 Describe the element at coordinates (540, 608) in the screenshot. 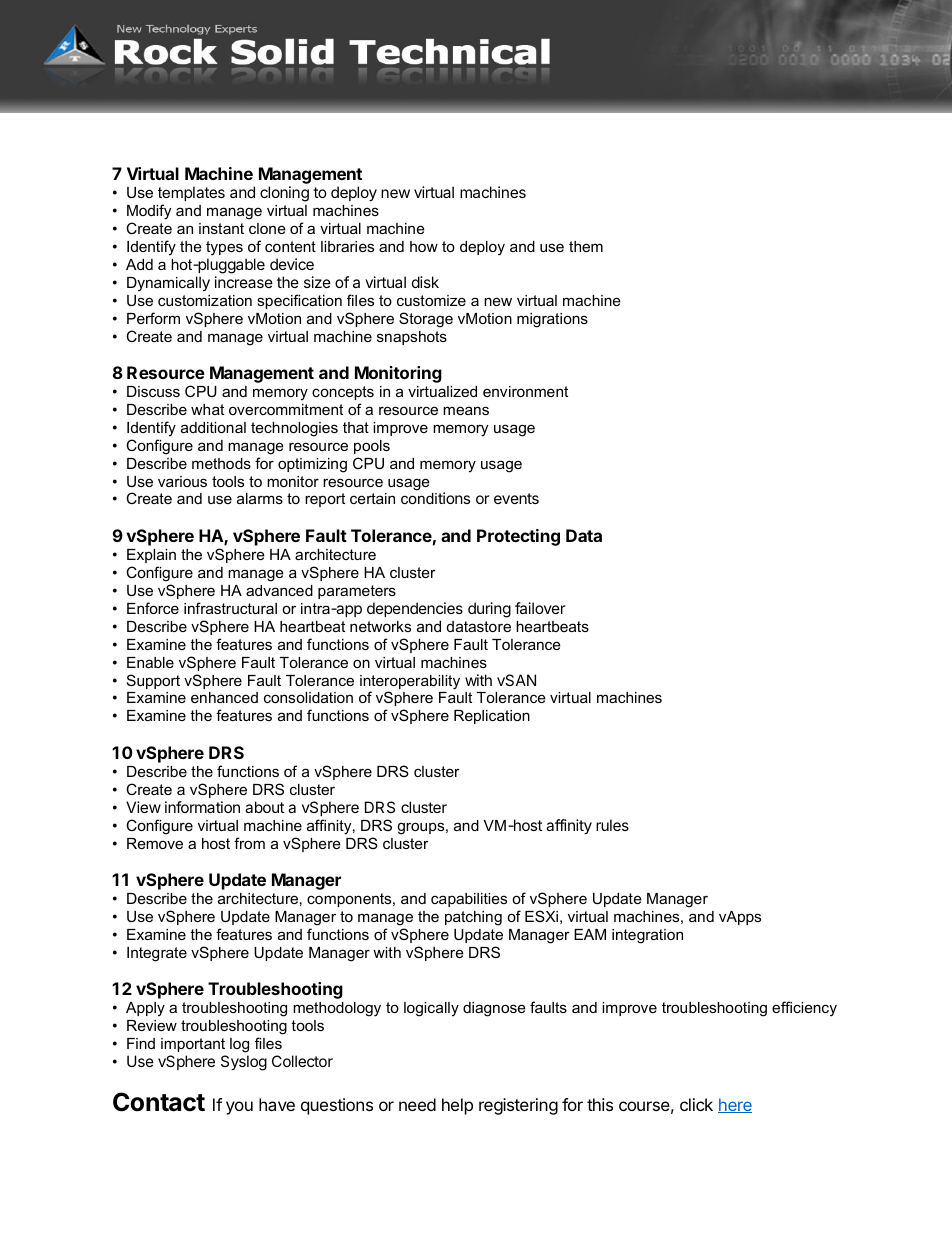

I see `failover` at that location.
